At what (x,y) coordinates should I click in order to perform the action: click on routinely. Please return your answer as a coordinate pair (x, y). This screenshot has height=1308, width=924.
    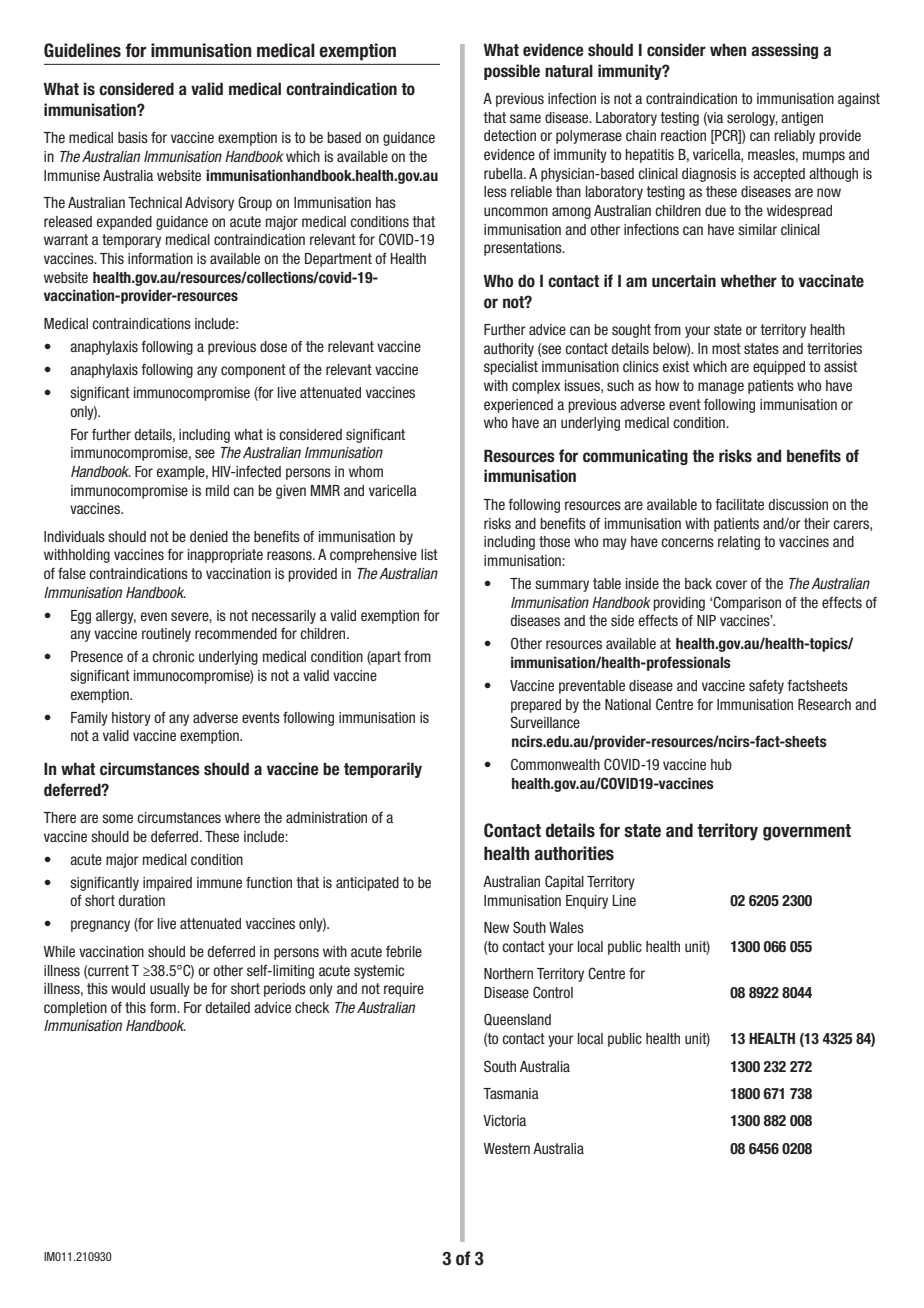
    Looking at the image, I should click on (166, 635).
